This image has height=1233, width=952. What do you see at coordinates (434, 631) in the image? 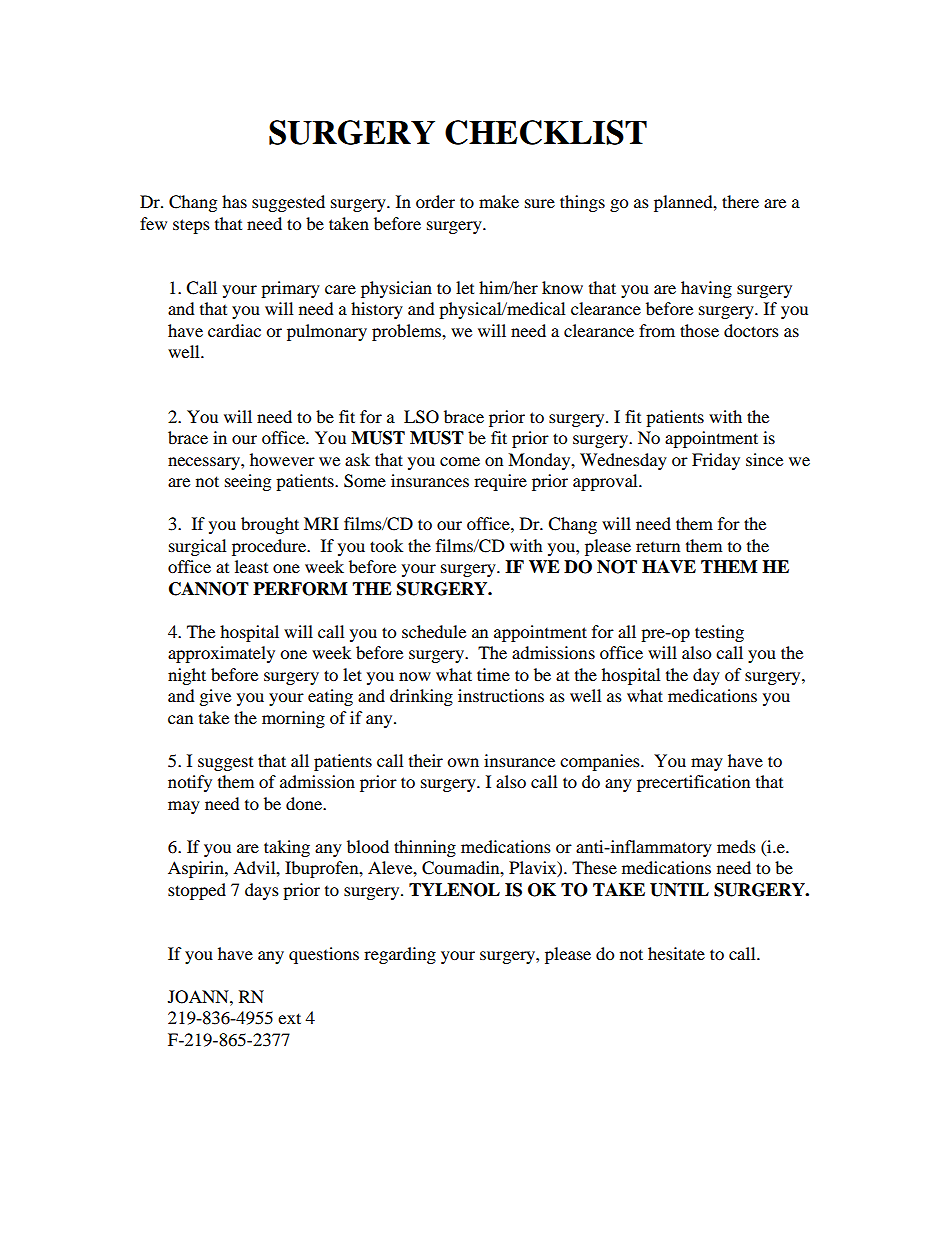
I see `schedule` at bounding box center [434, 631].
